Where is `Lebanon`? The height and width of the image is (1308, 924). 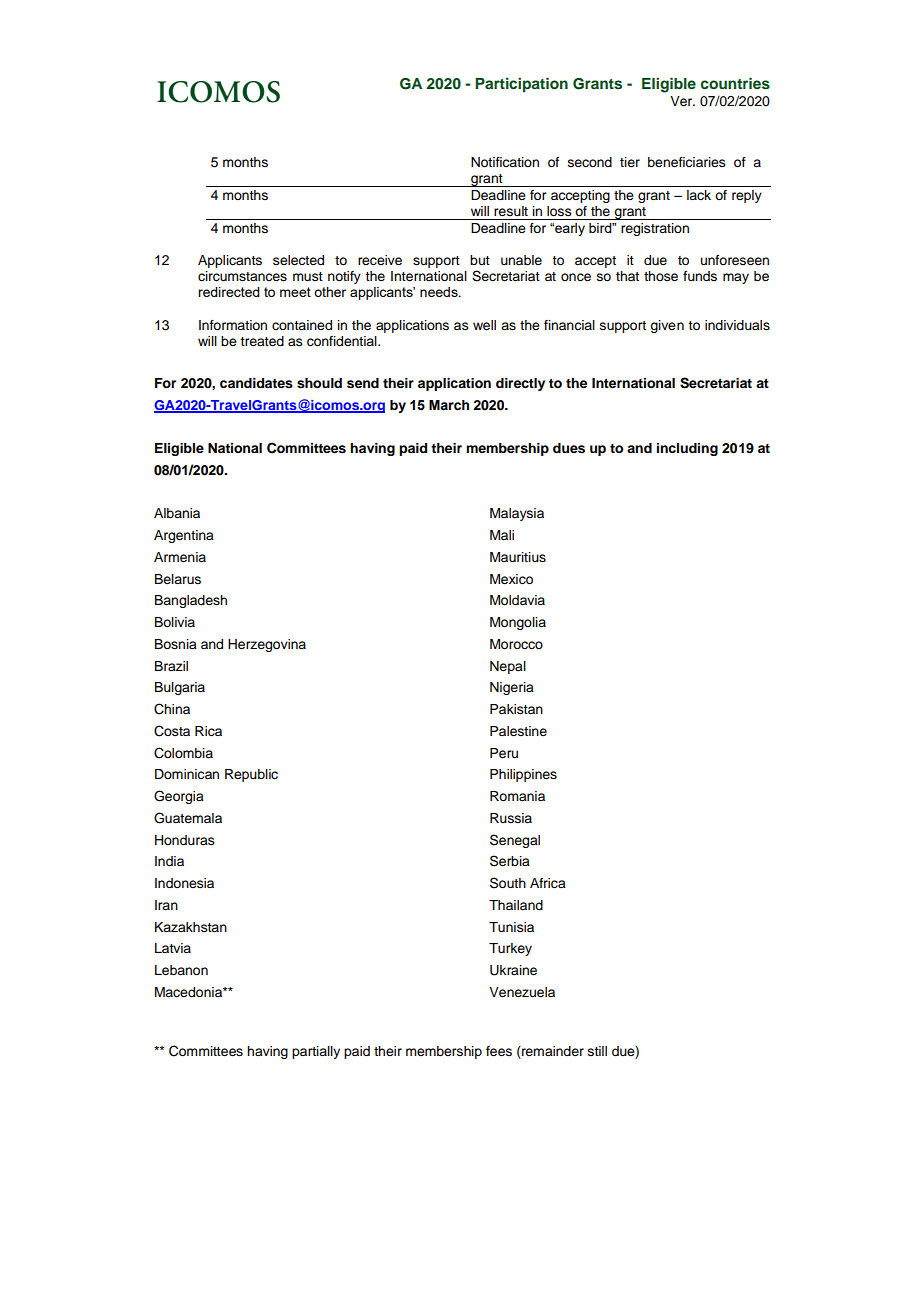 Lebanon is located at coordinates (181, 970).
